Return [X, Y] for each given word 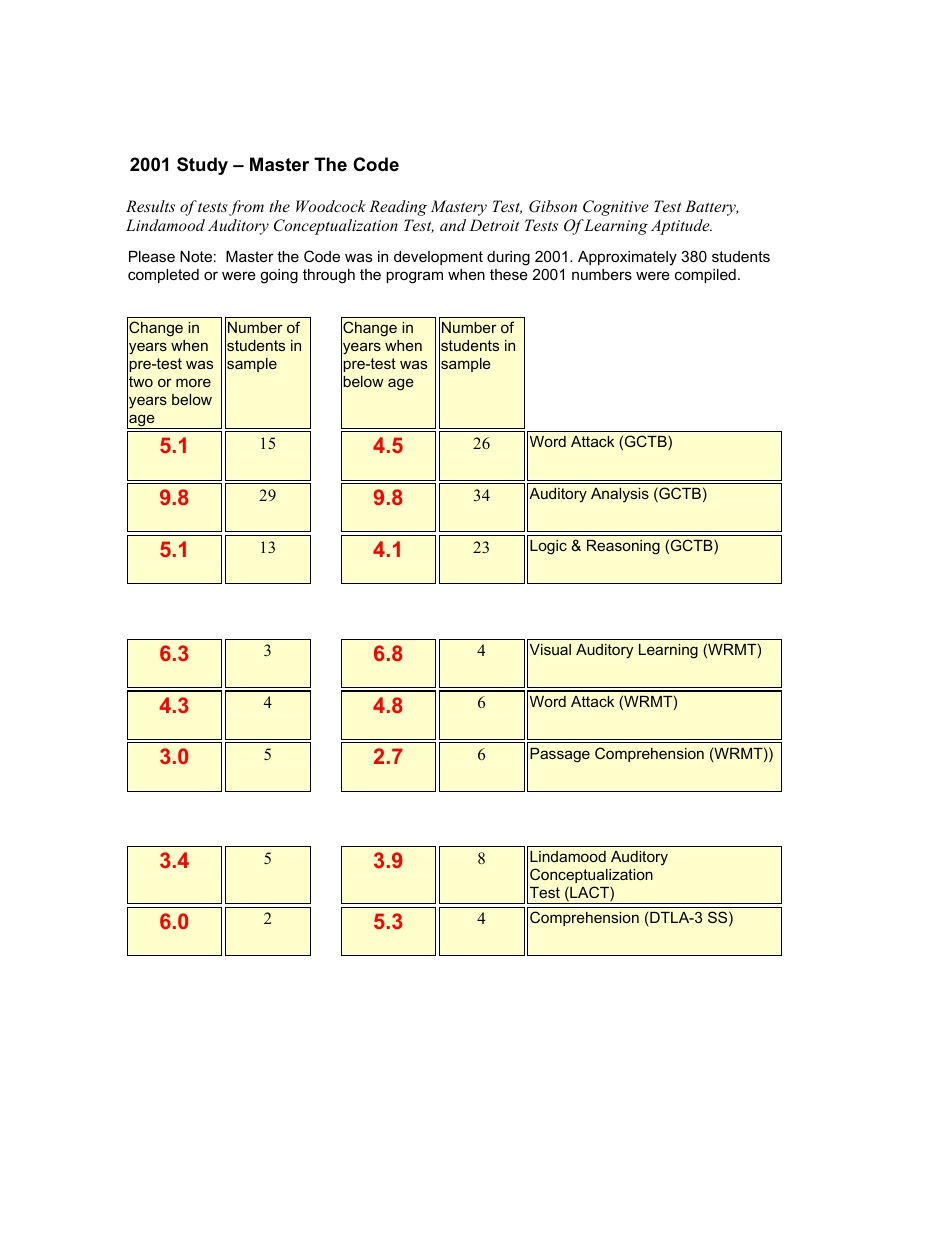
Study [202, 166]
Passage [560, 755]
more [193, 382]
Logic [548, 547]
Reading [398, 208]
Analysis [620, 495]
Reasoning [623, 547]
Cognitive [616, 208]
